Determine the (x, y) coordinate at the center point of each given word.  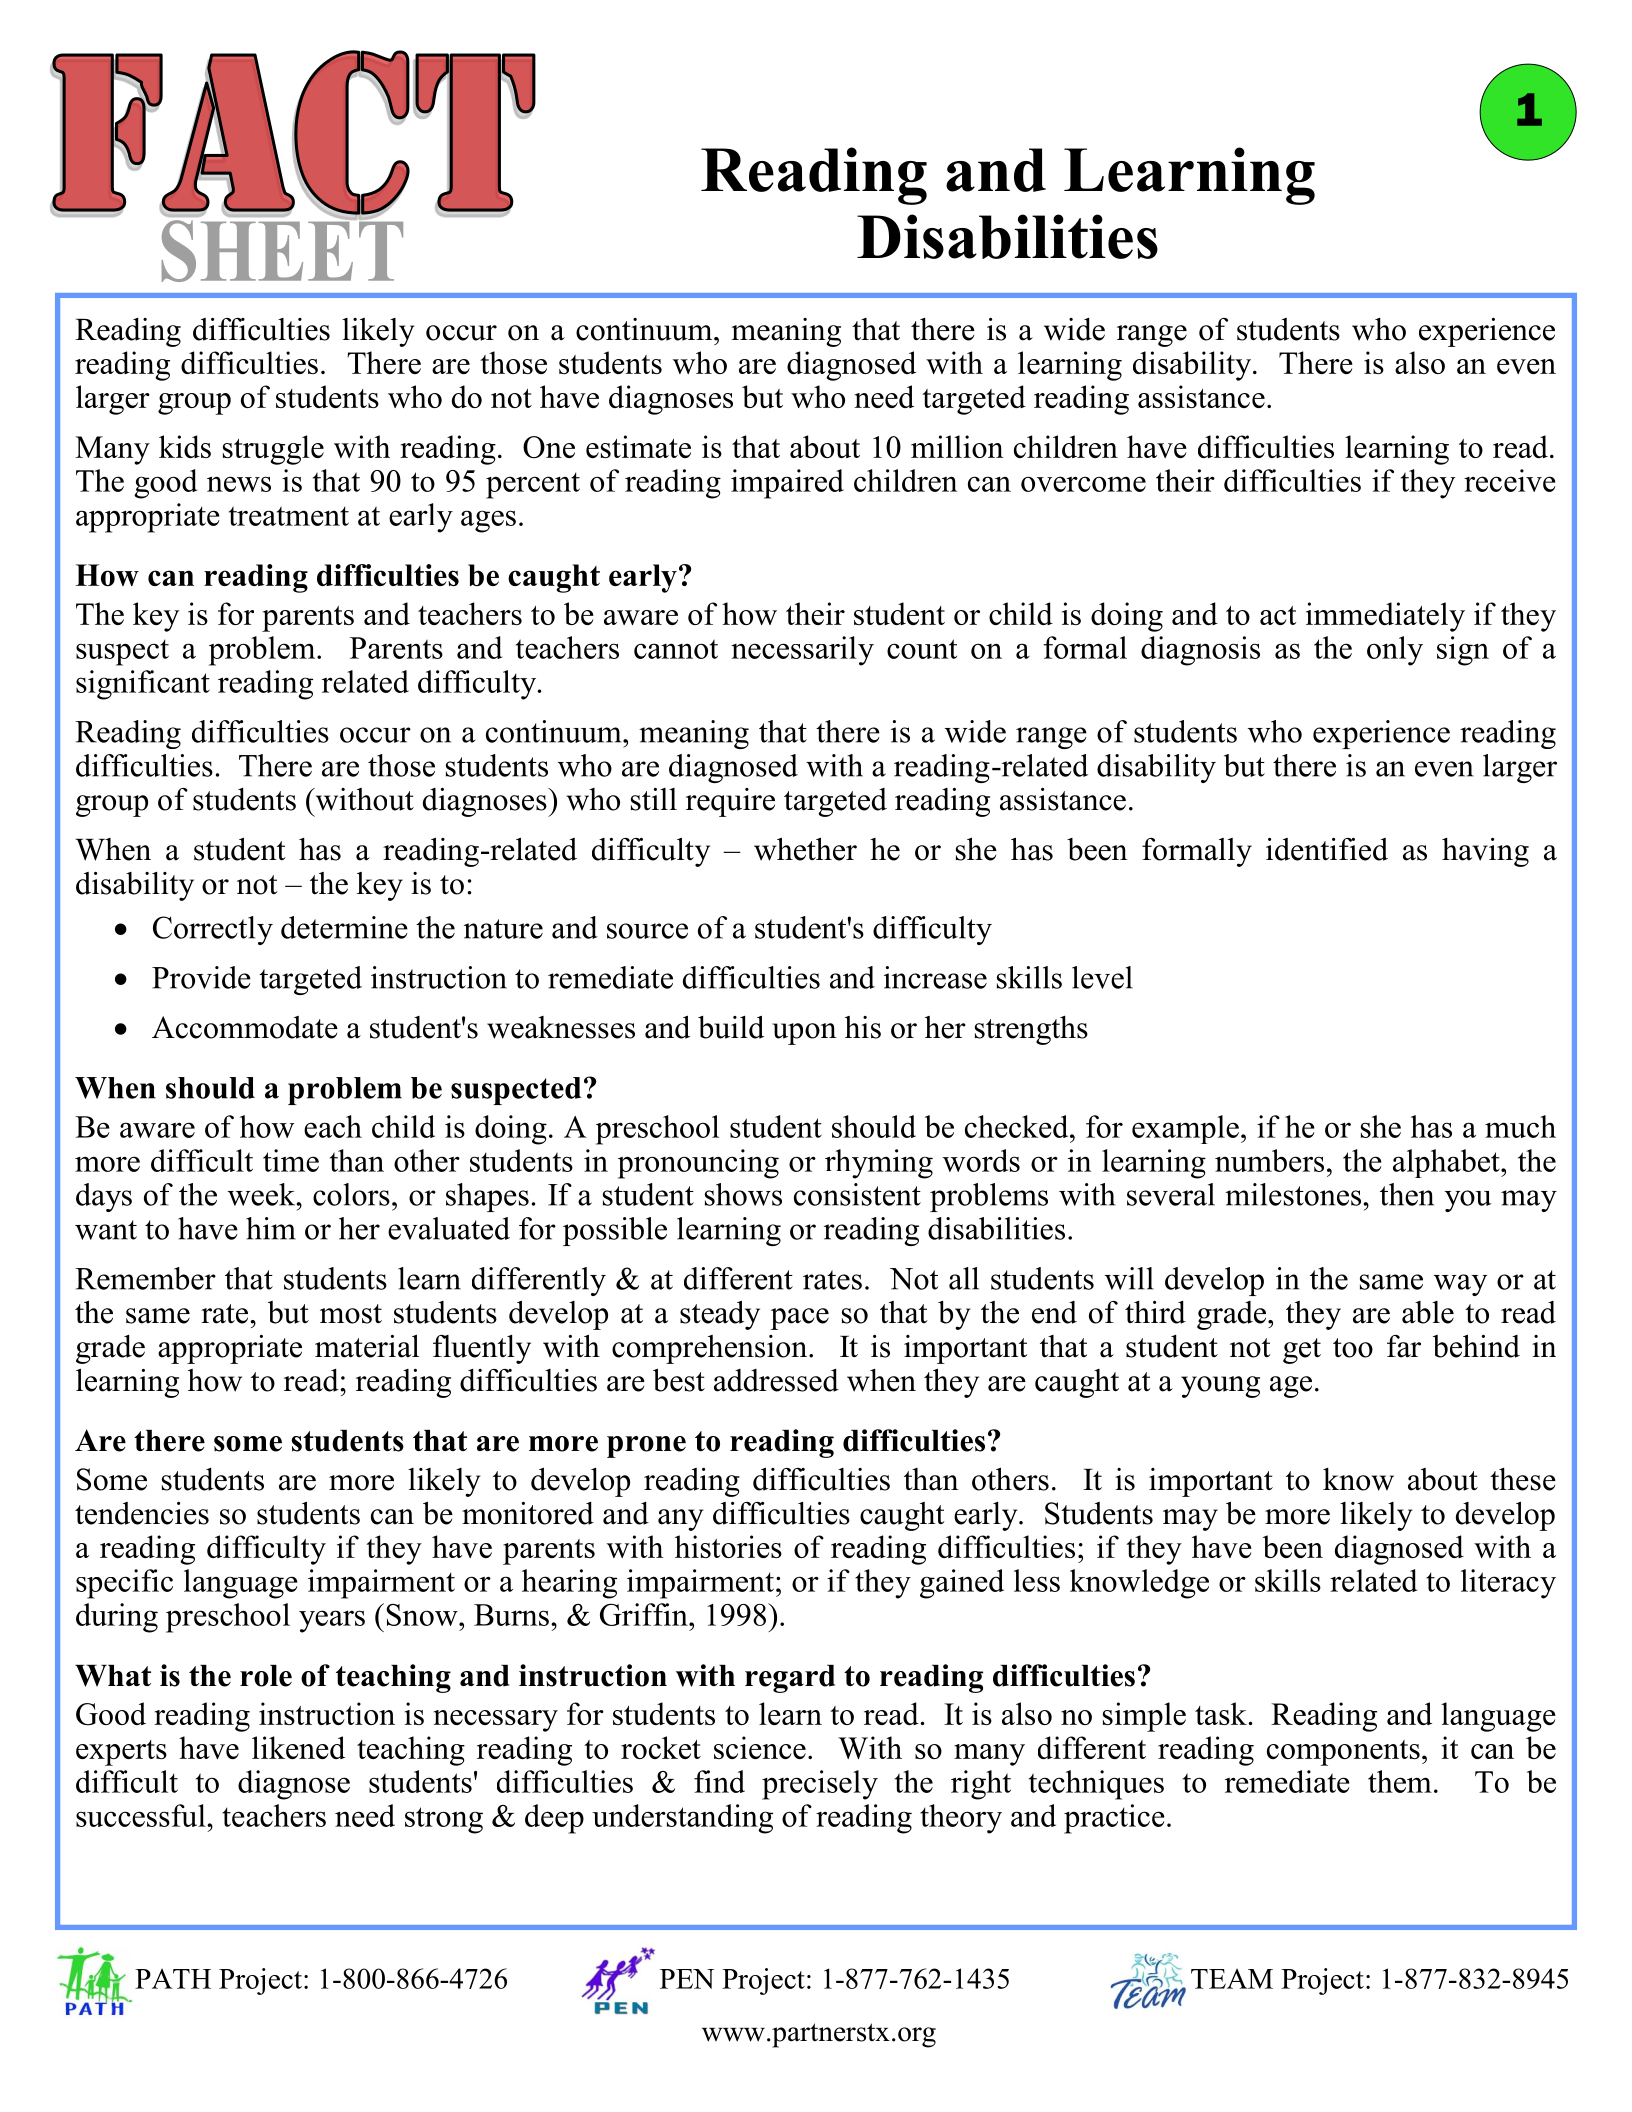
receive (1510, 480)
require (730, 802)
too (1353, 1348)
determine (344, 927)
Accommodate (245, 1027)
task (1221, 1713)
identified (1327, 849)
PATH (173, 1979)
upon (804, 1034)
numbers (1269, 1160)
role (266, 1676)
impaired (787, 484)
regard (790, 1679)
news (239, 484)
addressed (776, 1380)
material (367, 1346)
